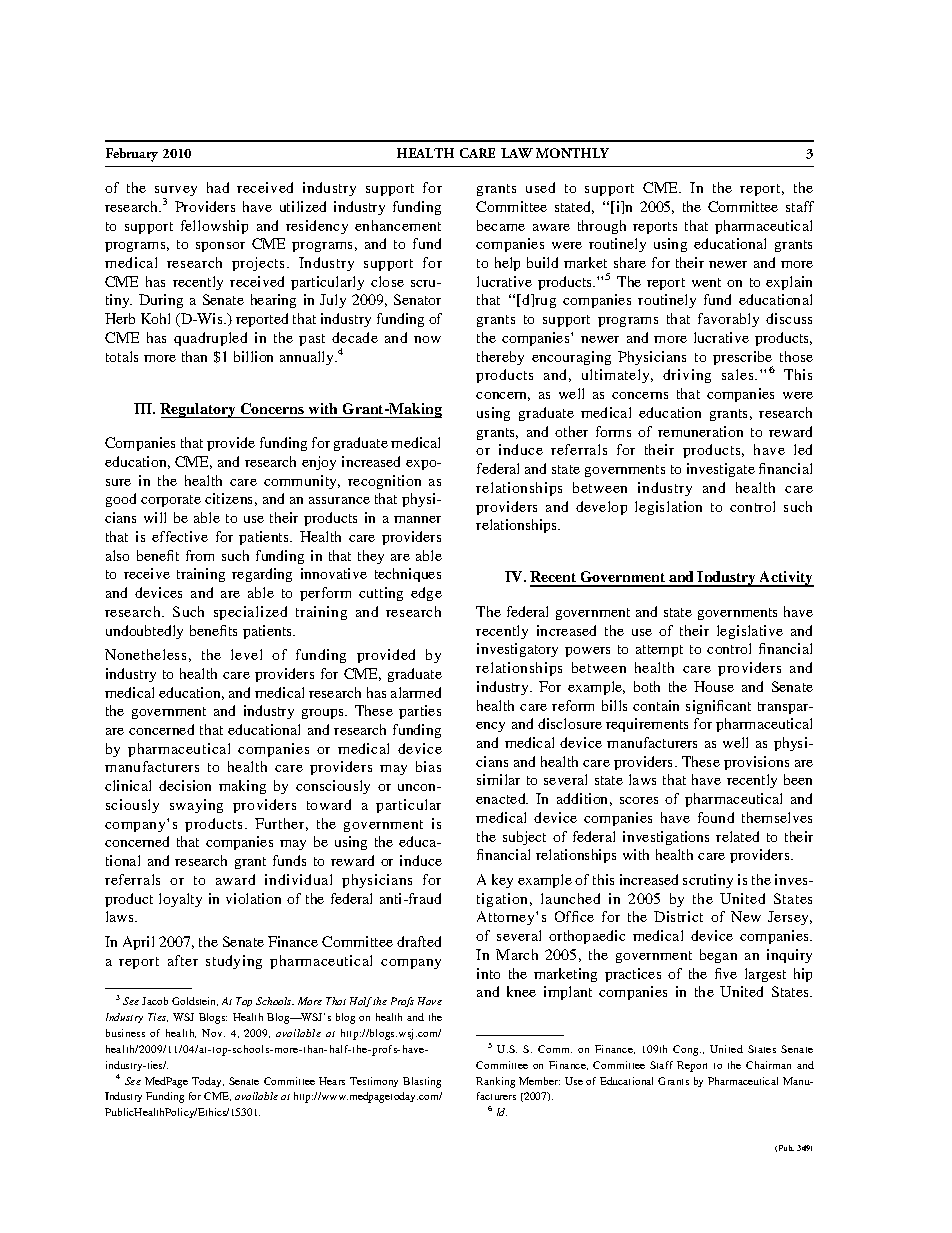 This screenshot has width=952, height=1233. What do you see at coordinates (602, 227) in the screenshot?
I see `through` at bounding box center [602, 227].
